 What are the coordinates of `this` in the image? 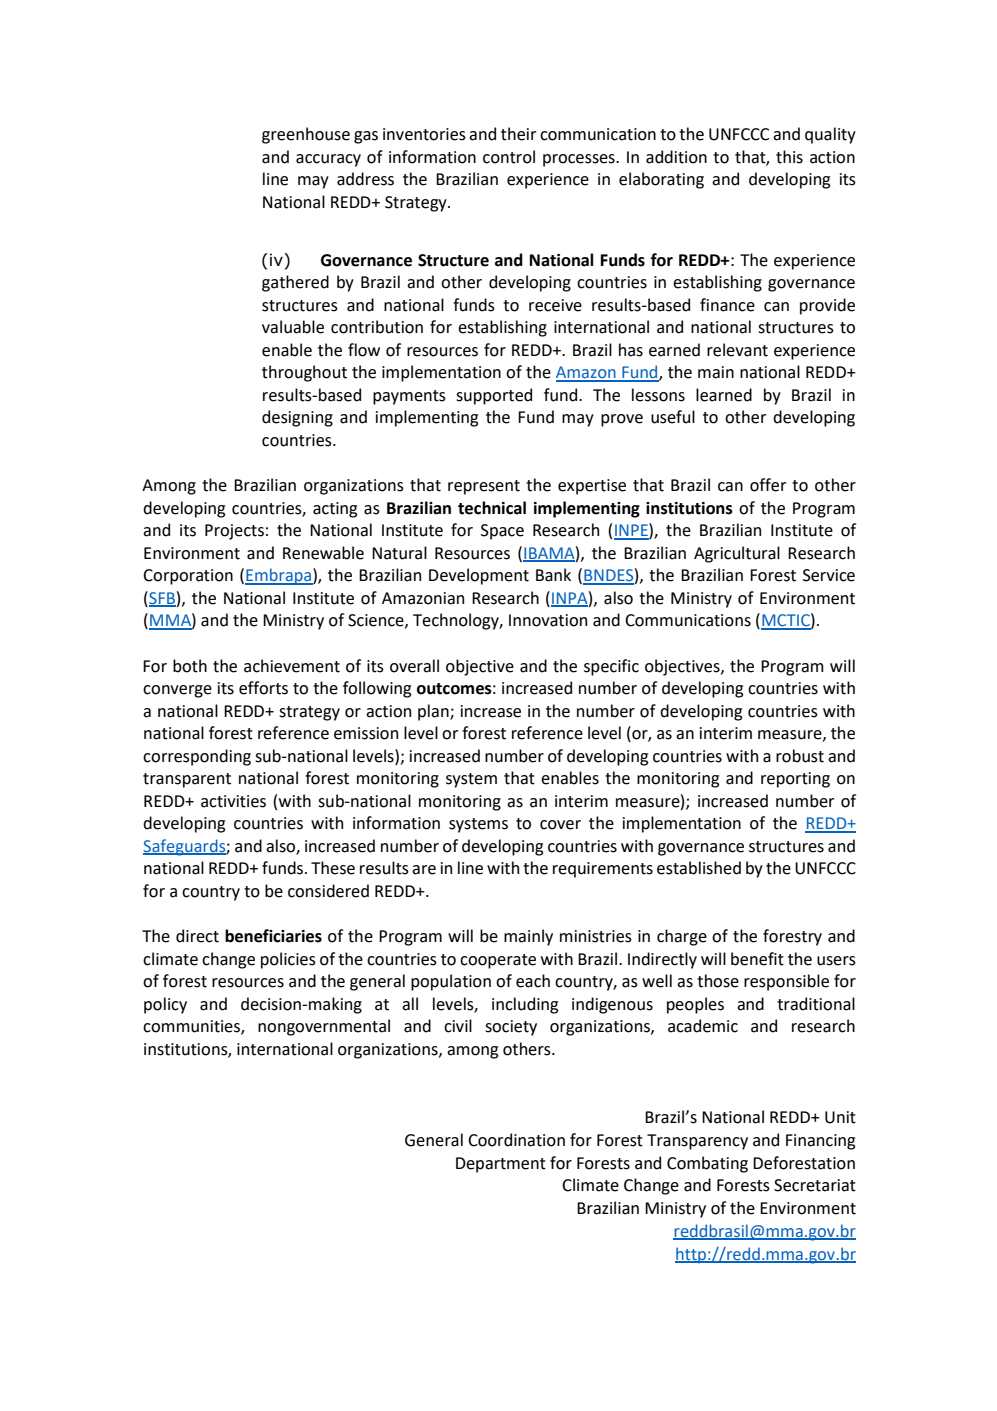 It's located at (789, 157).
